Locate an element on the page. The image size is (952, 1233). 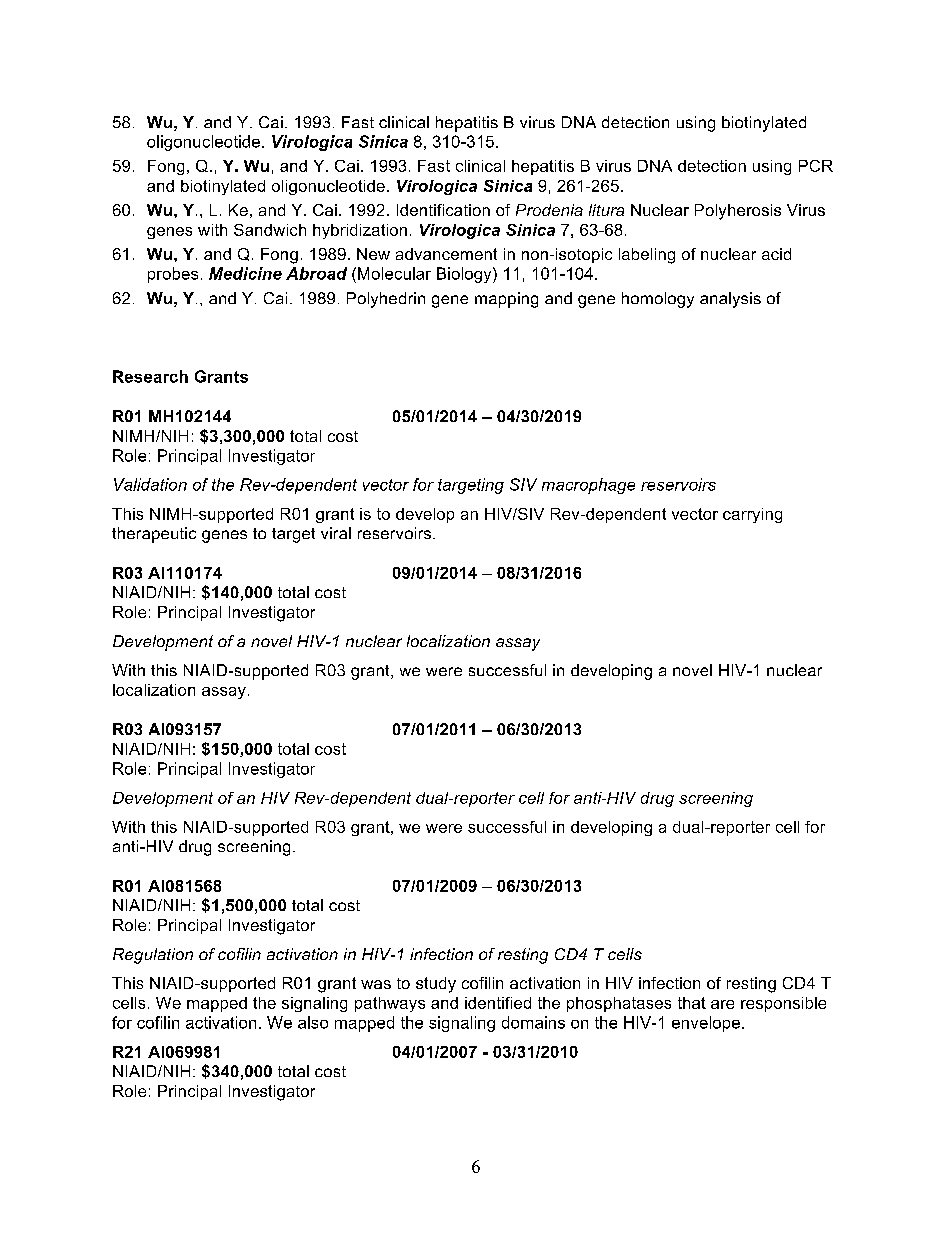
Identification is located at coordinates (443, 210).
